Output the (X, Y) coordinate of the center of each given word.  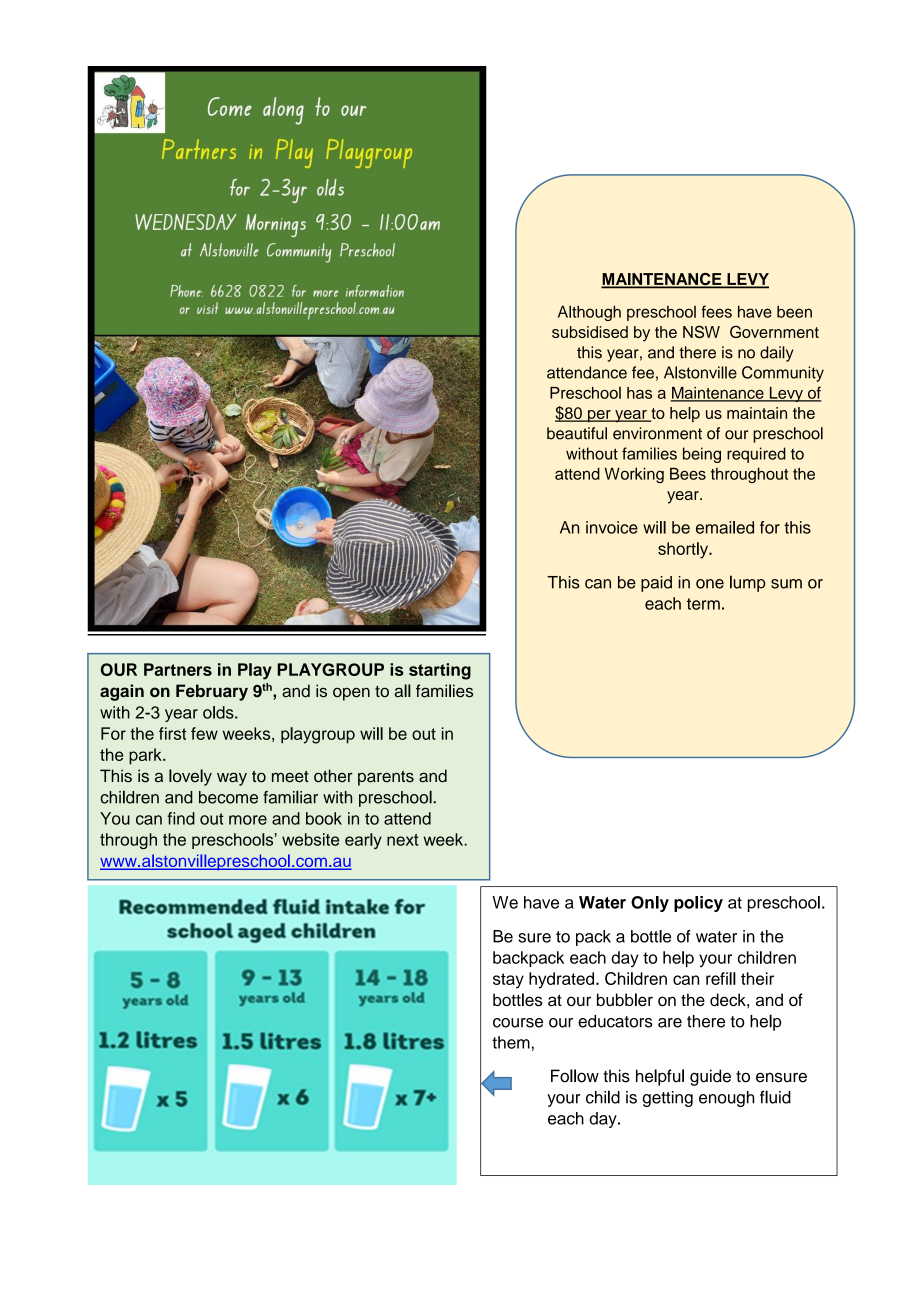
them (511, 1042)
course (518, 1023)
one (710, 584)
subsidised (590, 332)
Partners (178, 669)
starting (440, 671)
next (403, 840)
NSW (701, 331)
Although (589, 313)
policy (698, 904)
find (181, 818)
